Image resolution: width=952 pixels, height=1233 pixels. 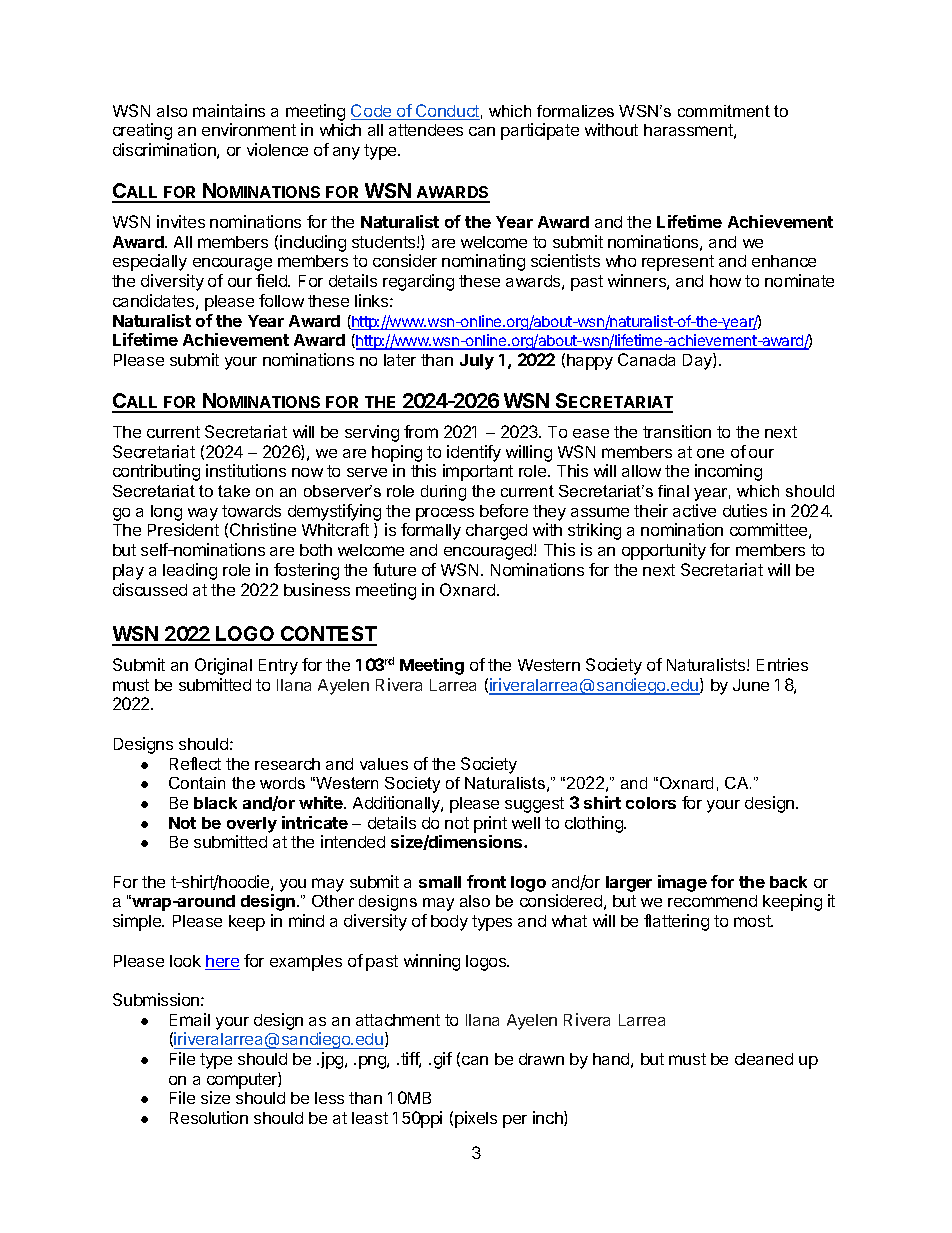 I want to click on Resolution, so click(x=209, y=1117).
